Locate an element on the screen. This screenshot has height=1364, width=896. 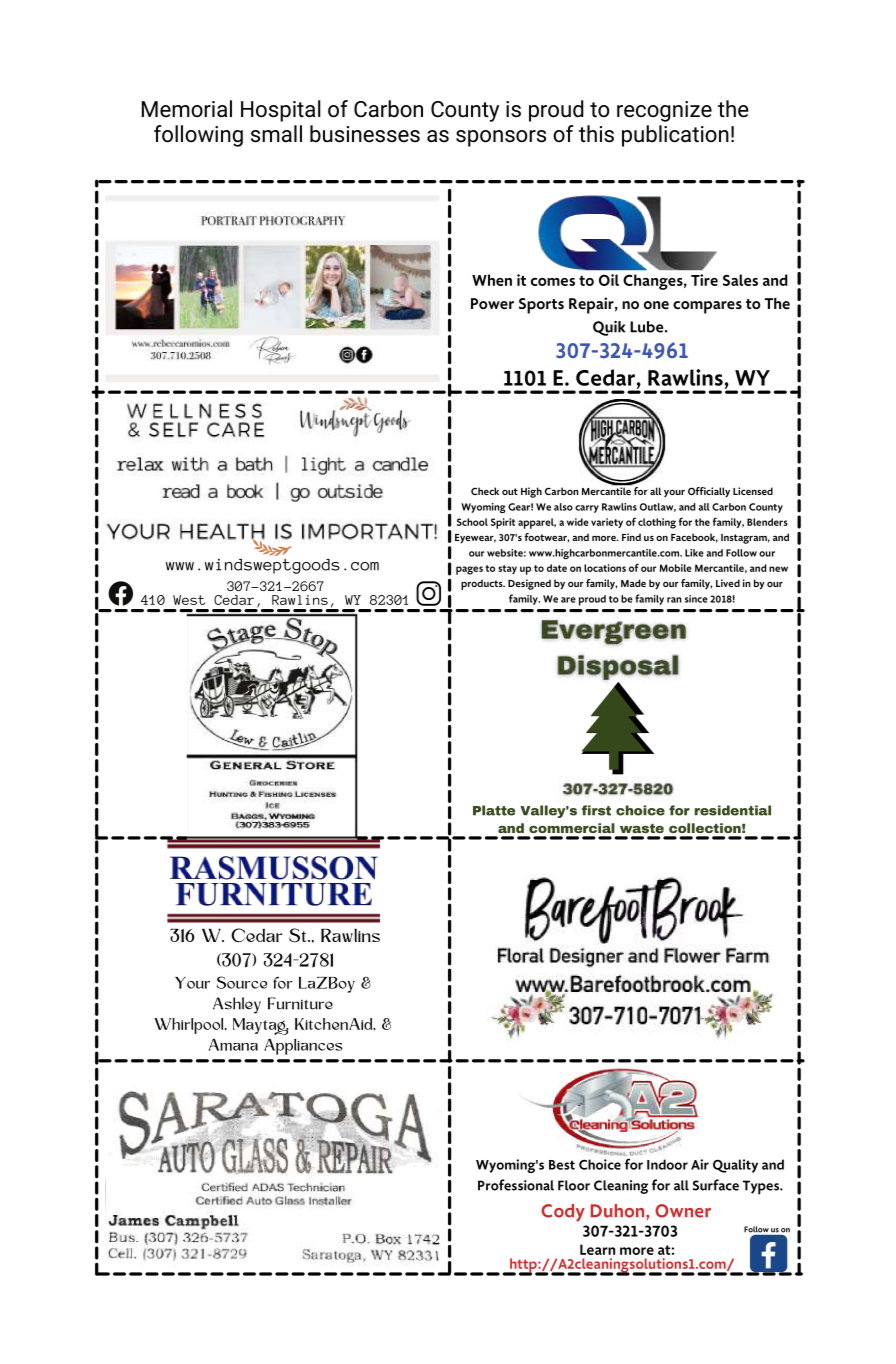
Appliances is located at coordinates (303, 1047).
